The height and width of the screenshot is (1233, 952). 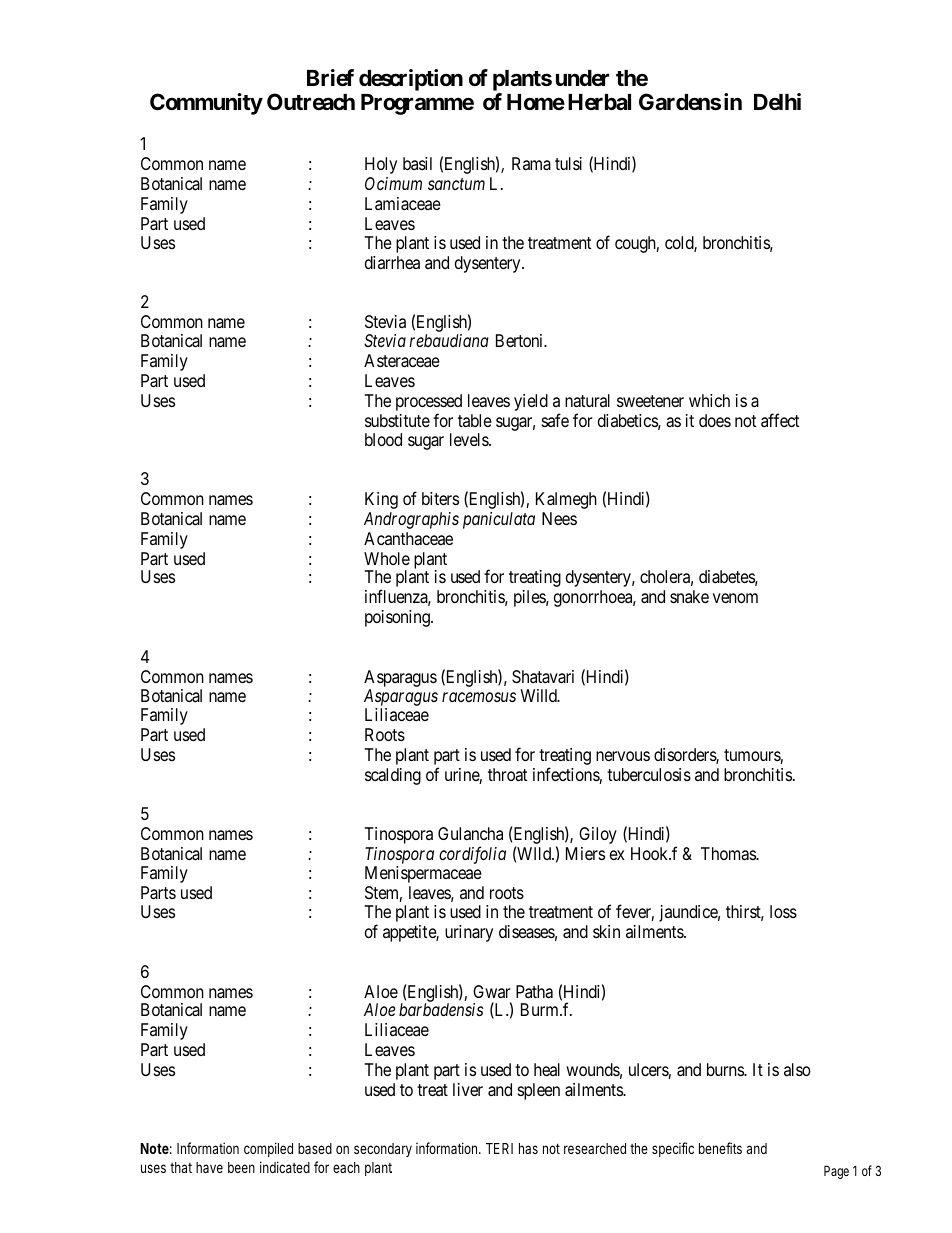 What do you see at coordinates (268, 1149) in the screenshot?
I see `compiled` at bounding box center [268, 1149].
